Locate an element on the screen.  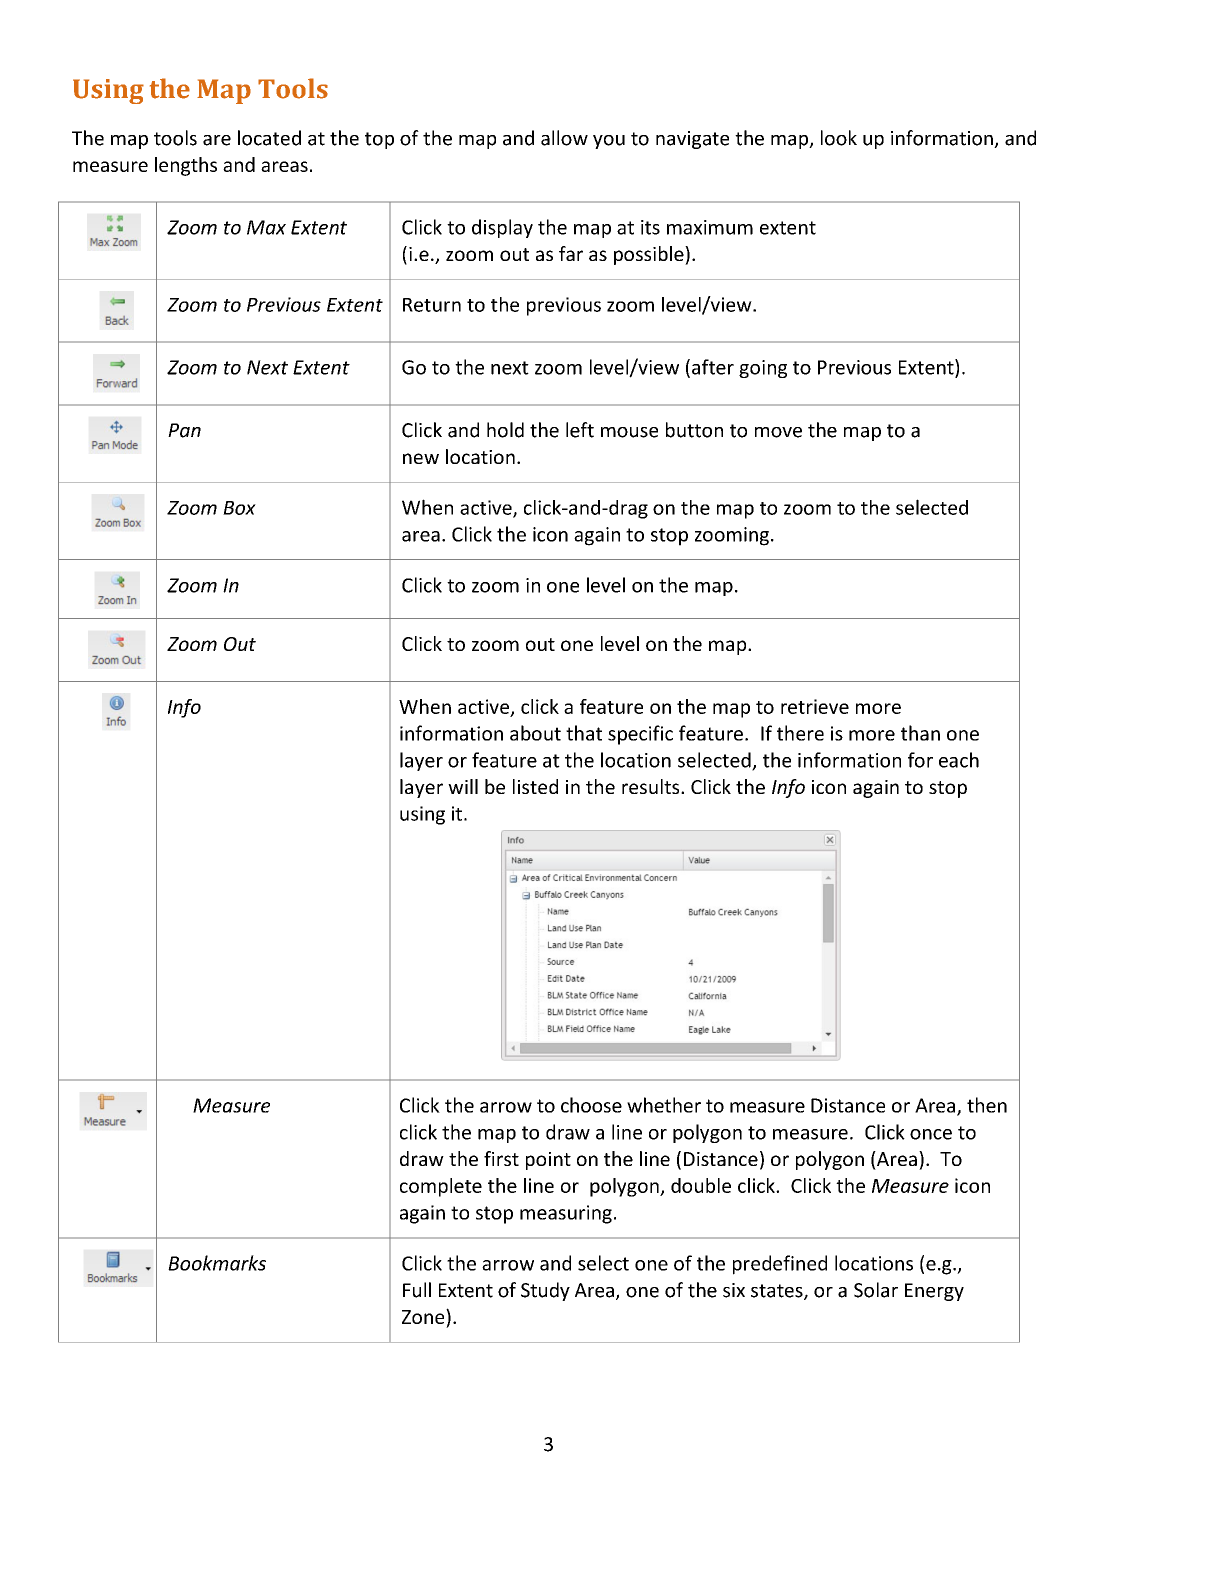
that is located at coordinates (584, 733).
